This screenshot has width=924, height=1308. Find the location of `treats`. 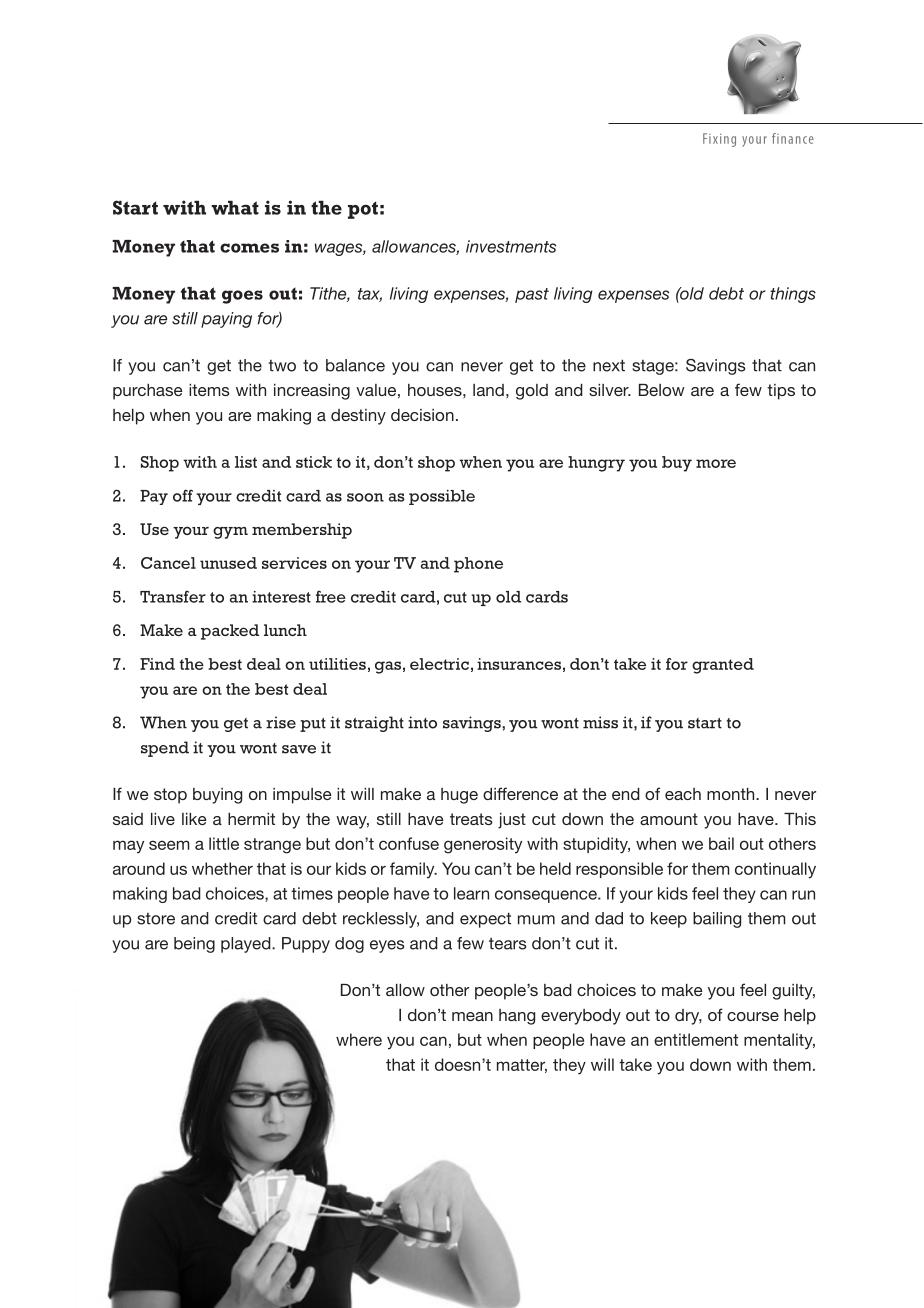

treats is located at coordinates (471, 819).
